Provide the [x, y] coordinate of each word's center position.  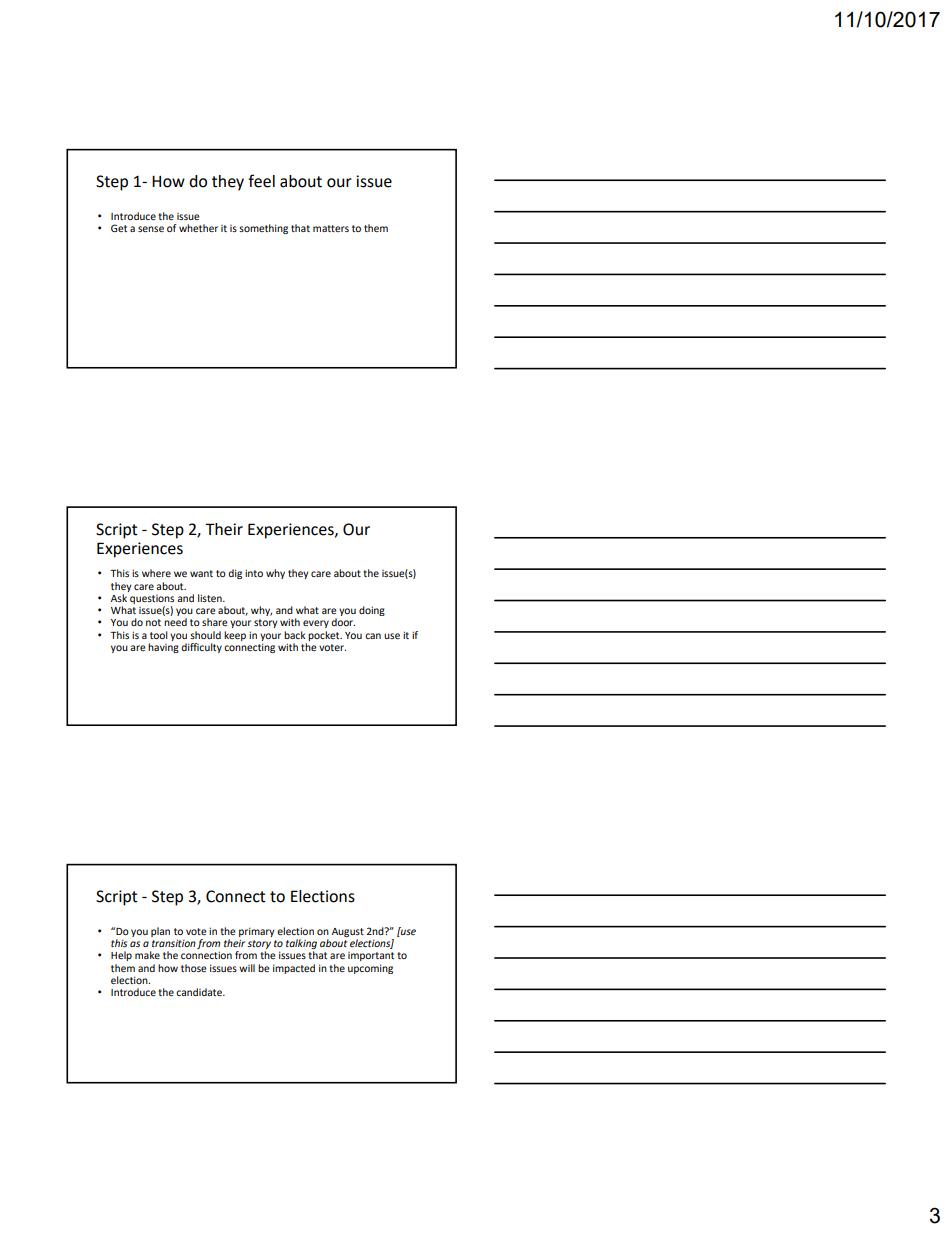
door [343, 622]
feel [261, 181]
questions [152, 599]
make [147, 955]
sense [151, 229]
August [348, 932]
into [254, 573]
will [247, 968]
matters [331, 228]
